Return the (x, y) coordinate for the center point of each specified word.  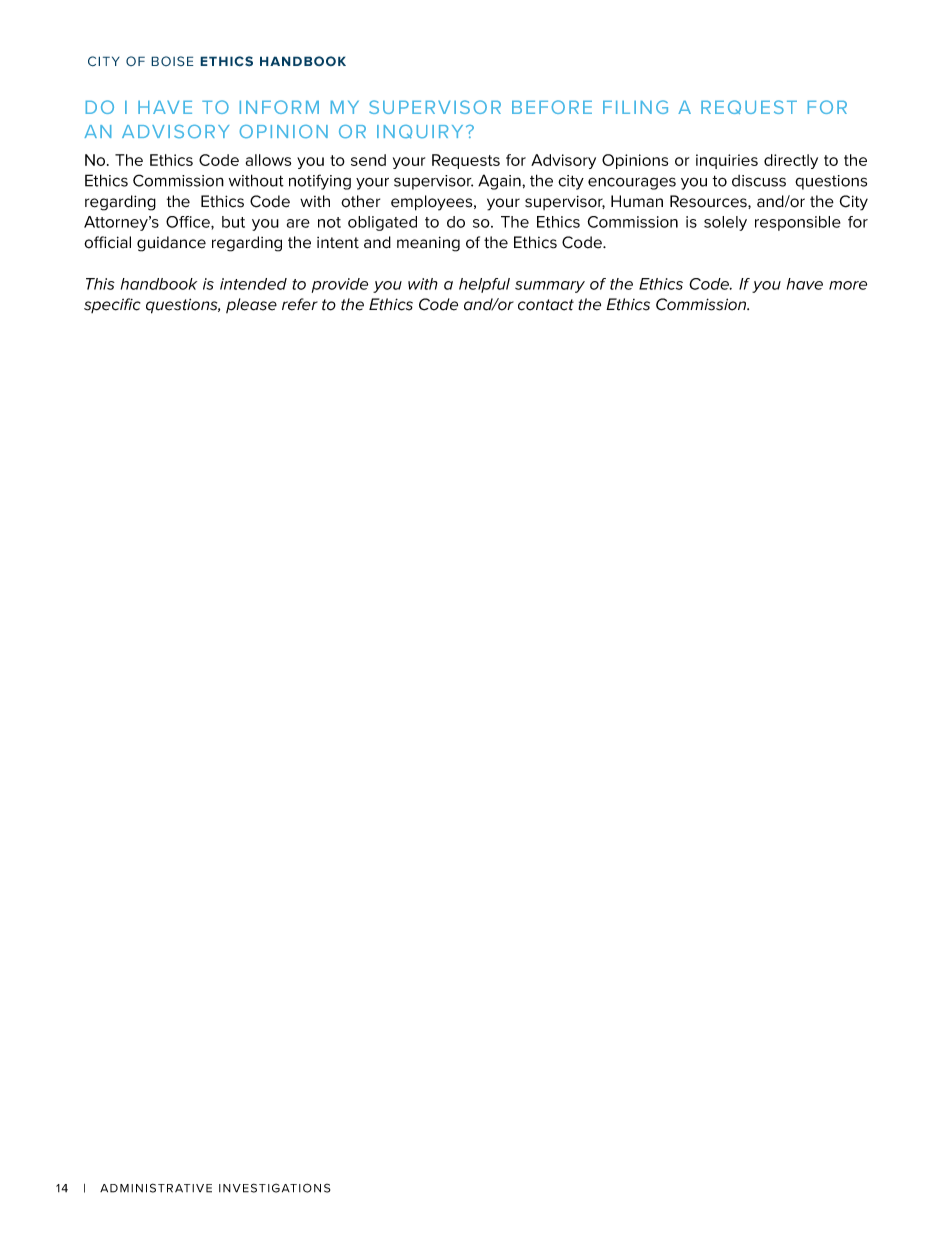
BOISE (172, 61)
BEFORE (552, 107)
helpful (484, 285)
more (848, 285)
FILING (635, 107)
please (251, 305)
